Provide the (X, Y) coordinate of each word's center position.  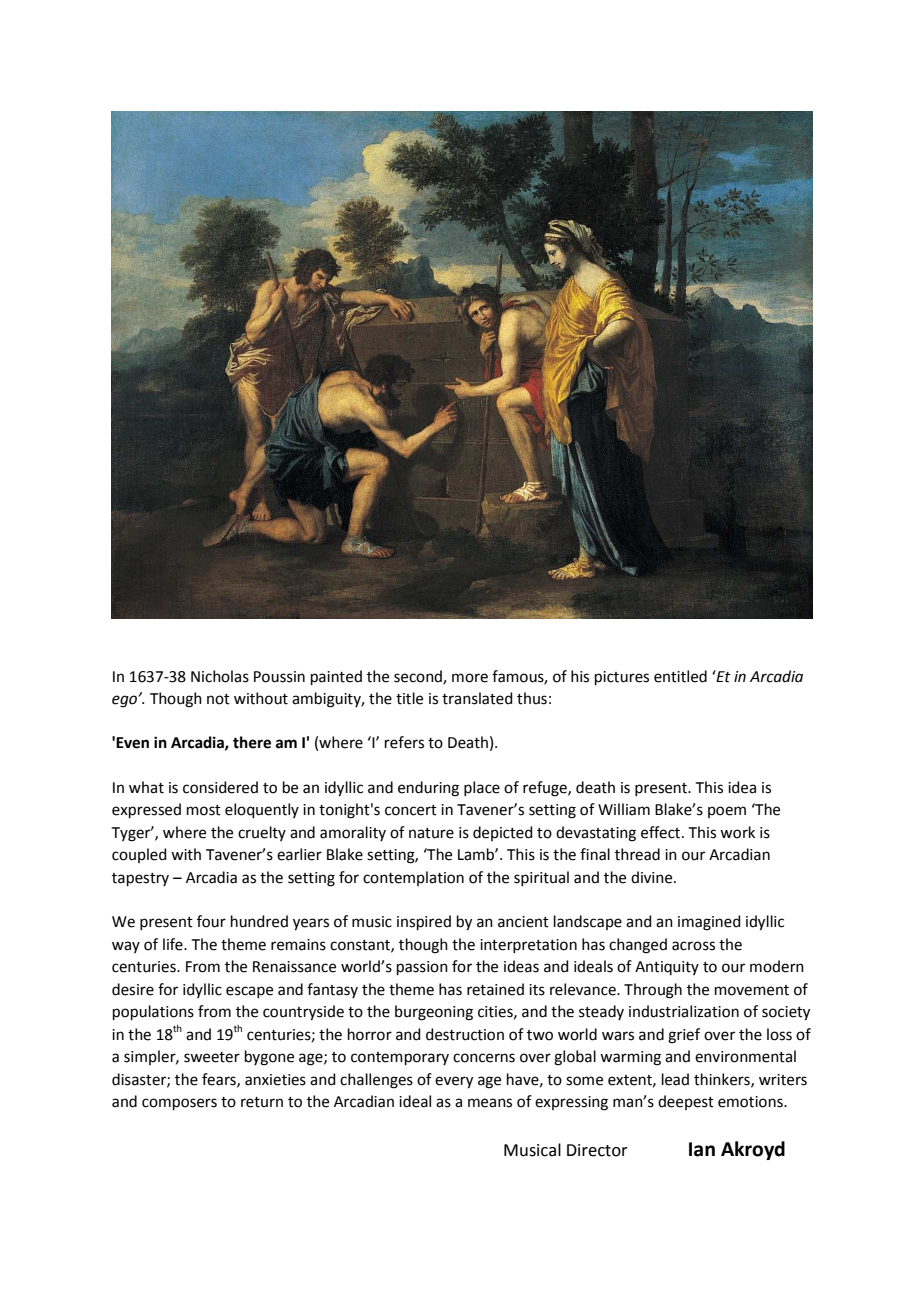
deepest (686, 1102)
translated (477, 698)
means (490, 1103)
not (218, 699)
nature (431, 833)
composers (179, 1104)
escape (249, 992)
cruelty (262, 833)
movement (752, 990)
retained (495, 989)
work (737, 832)
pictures (622, 678)
